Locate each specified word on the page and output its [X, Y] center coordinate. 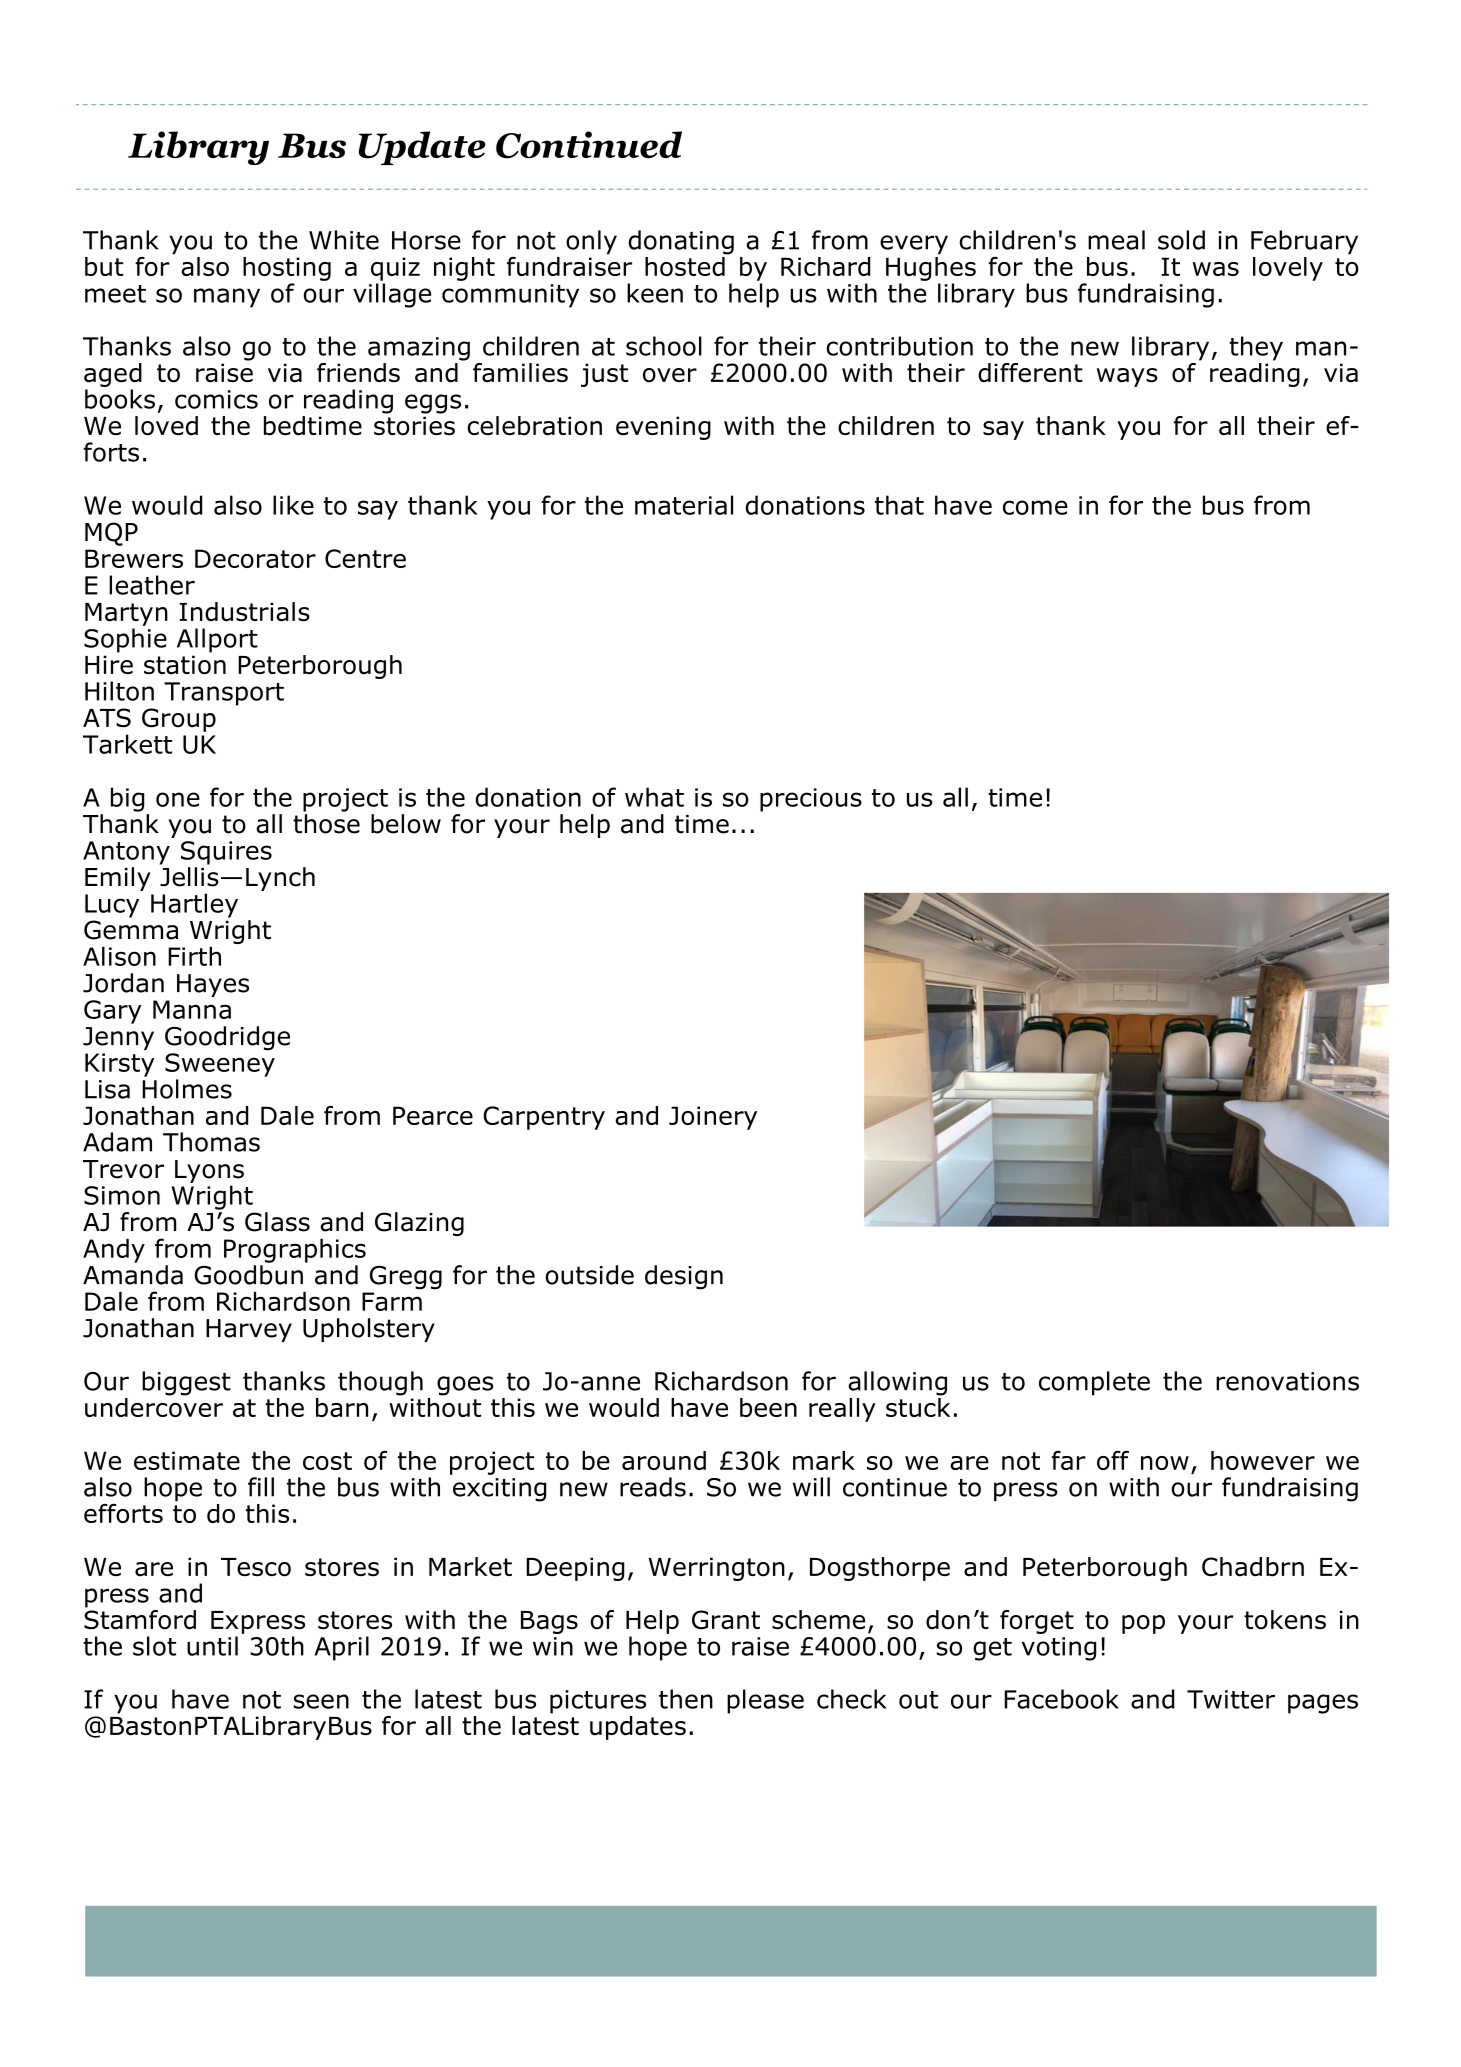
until [212, 1646]
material [684, 505]
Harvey [249, 1330]
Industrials [244, 612]
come [1035, 507]
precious [811, 800]
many [227, 298]
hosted [686, 265]
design [684, 1277]
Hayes [213, 985]
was [1216, 269]
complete [1094, 1383]
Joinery [713, 1118]
